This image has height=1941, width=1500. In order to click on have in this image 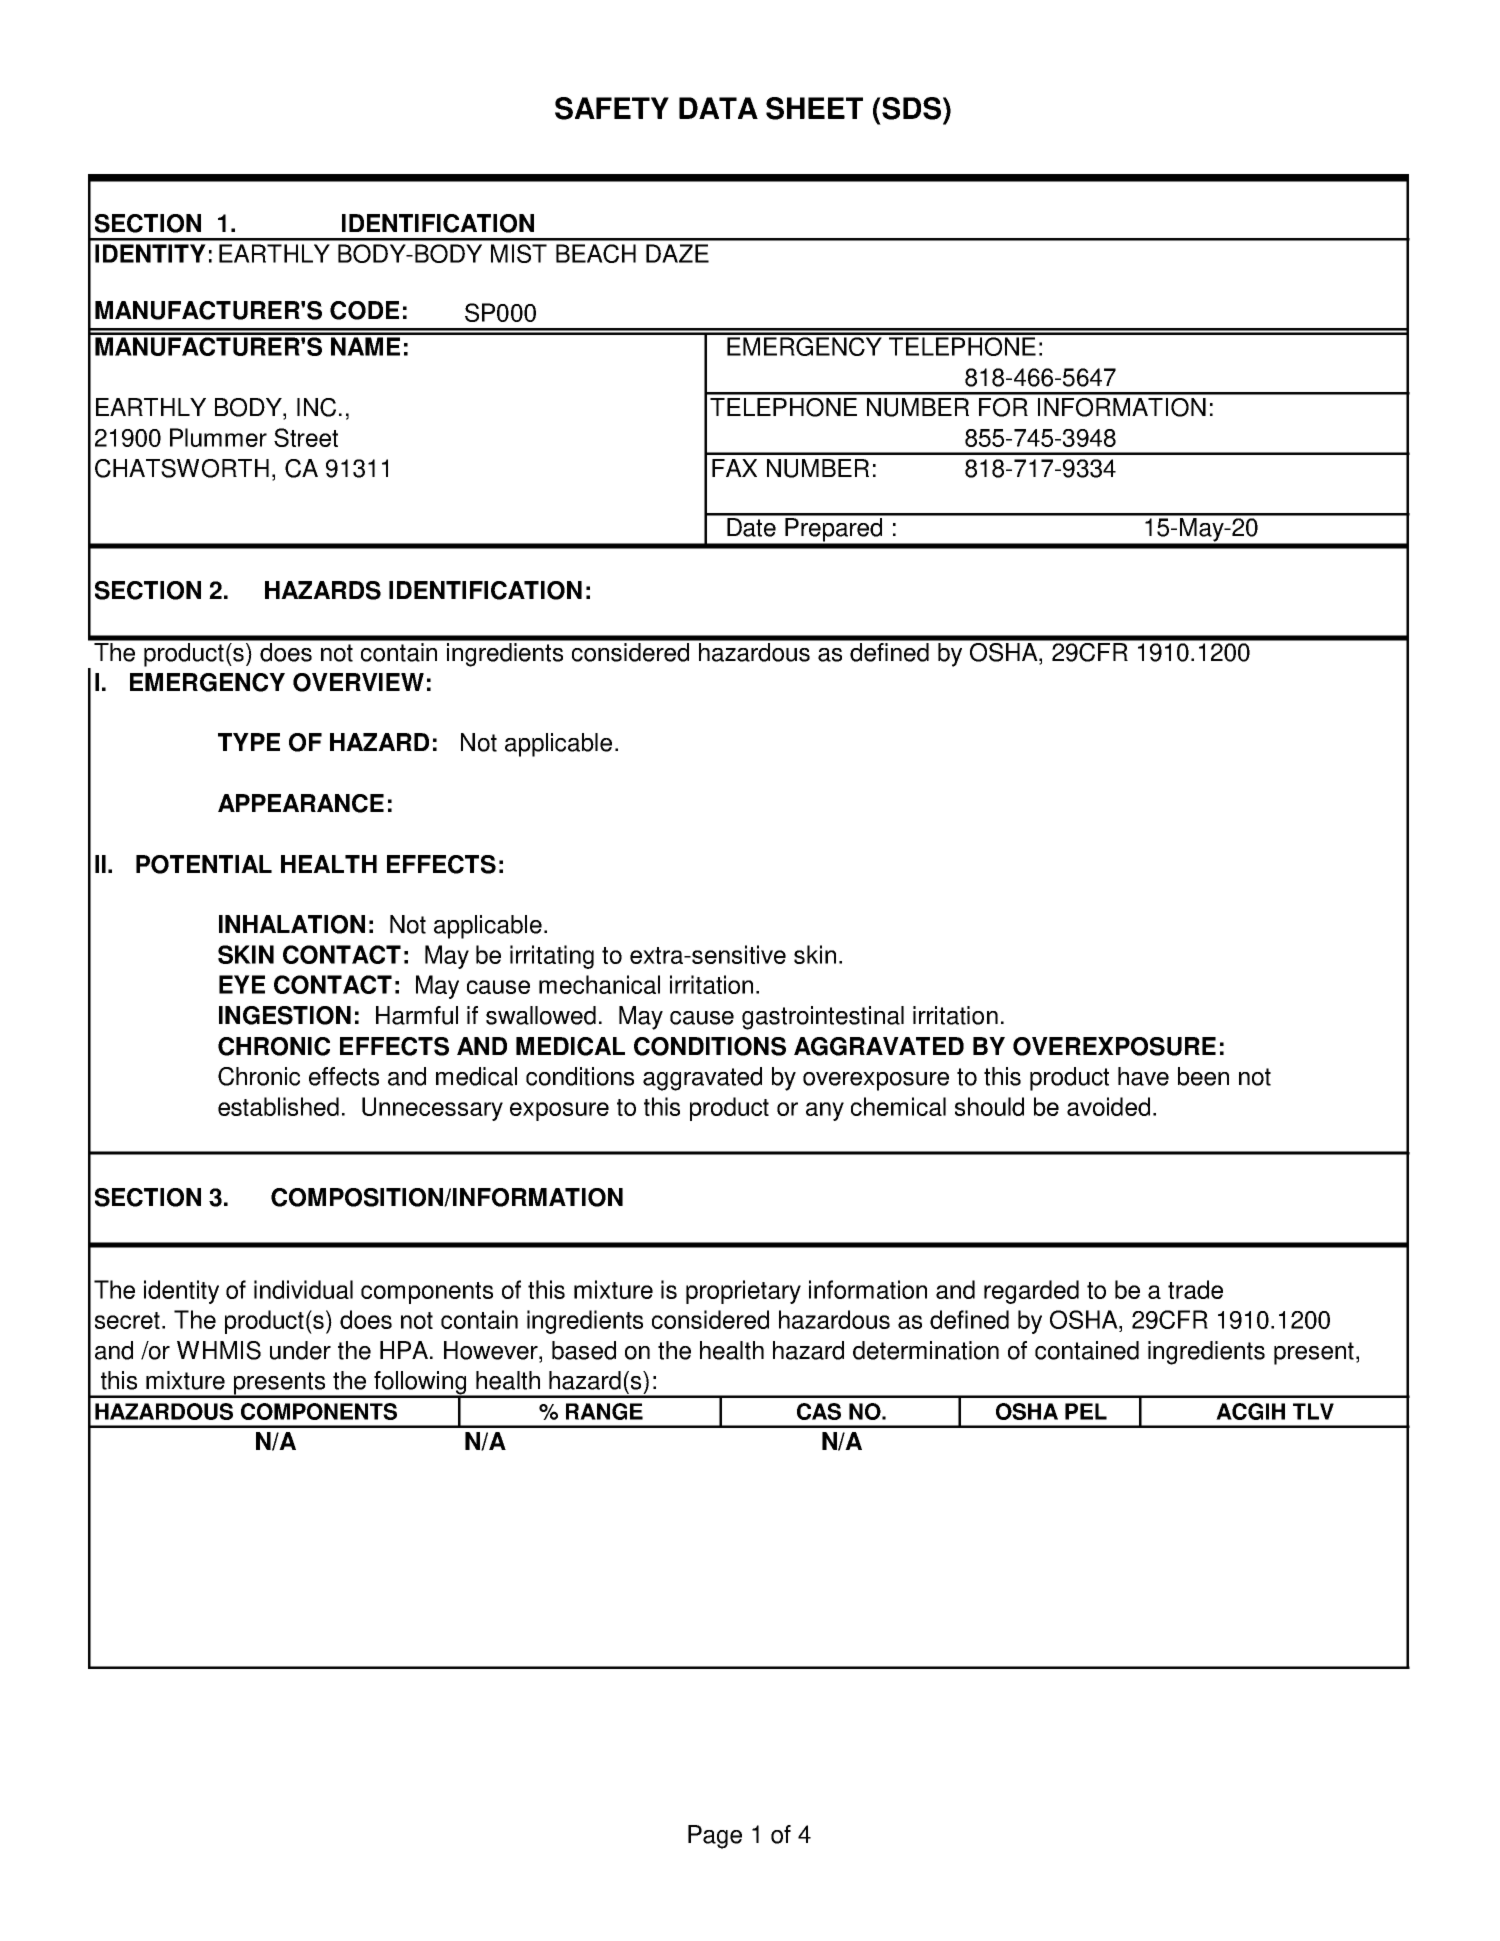, I will do `click(1143, 1076)`.
